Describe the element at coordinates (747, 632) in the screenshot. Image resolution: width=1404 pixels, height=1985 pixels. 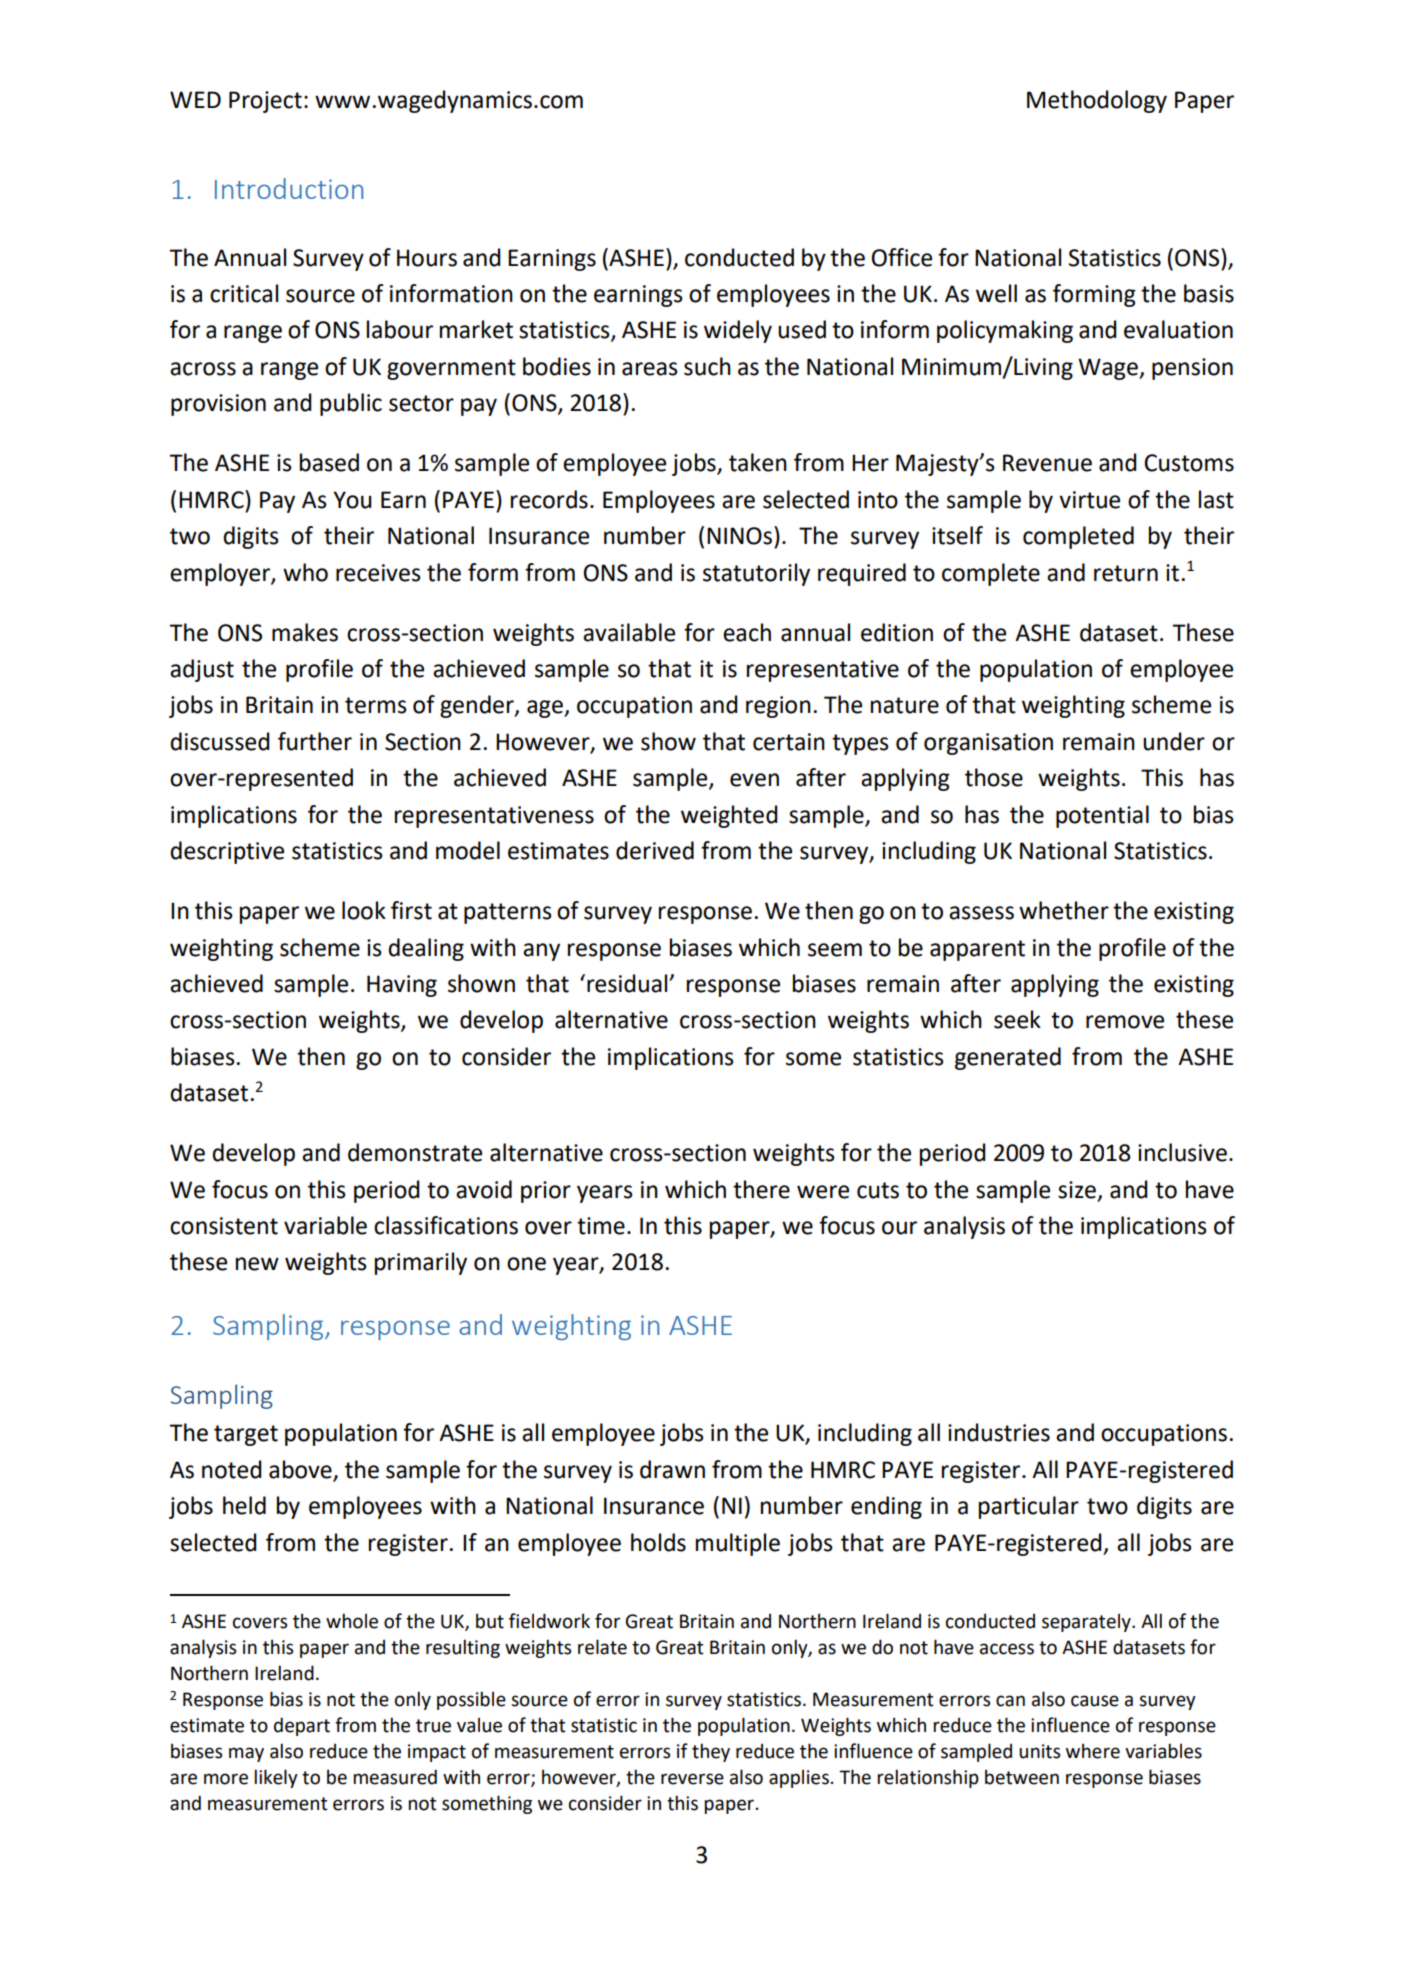
I see `each` at that location.
